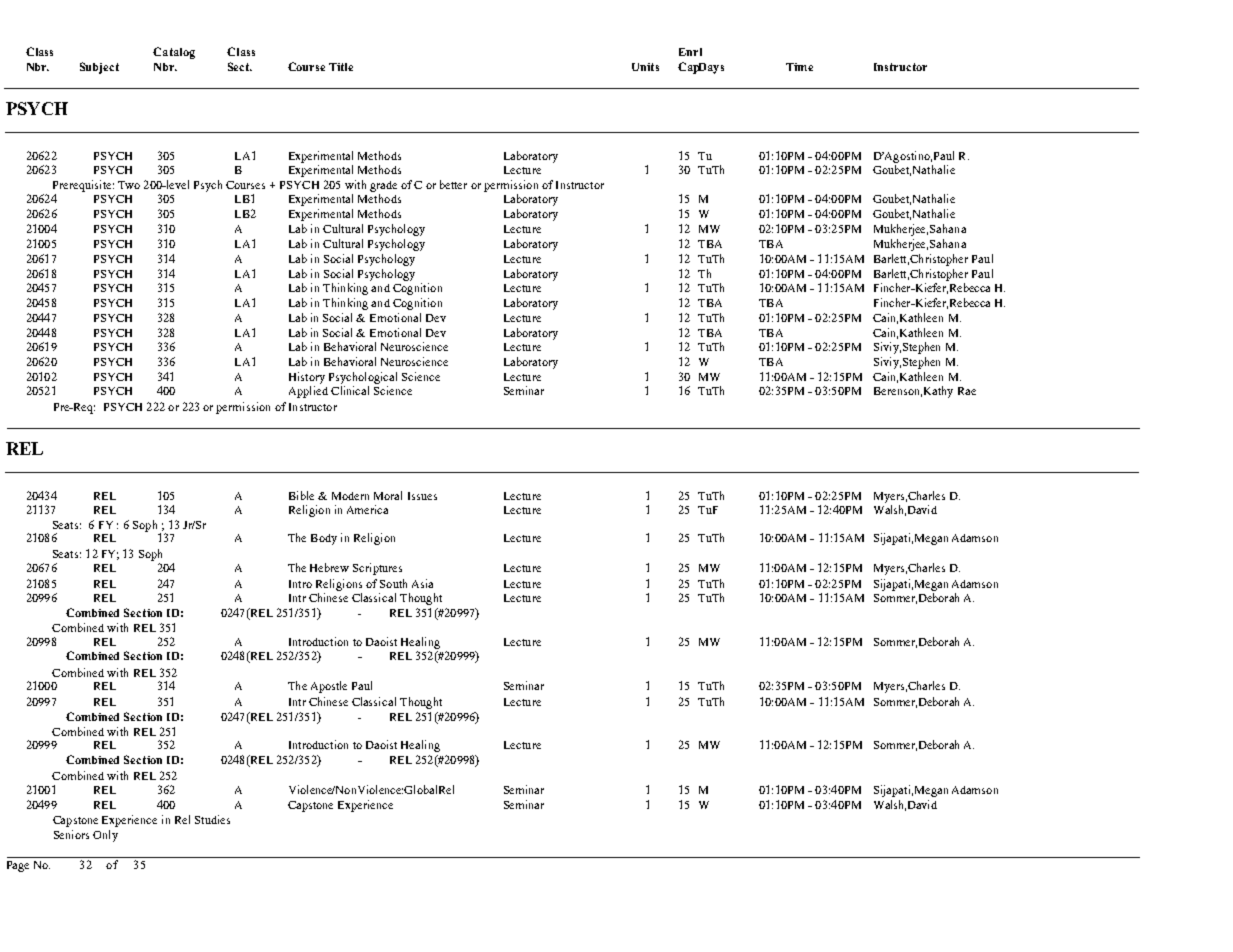 This screenshot has width=1233, height=952. Describe the element at coordinates (388, 495) in the screenshot. I see `Moral` at that location.
